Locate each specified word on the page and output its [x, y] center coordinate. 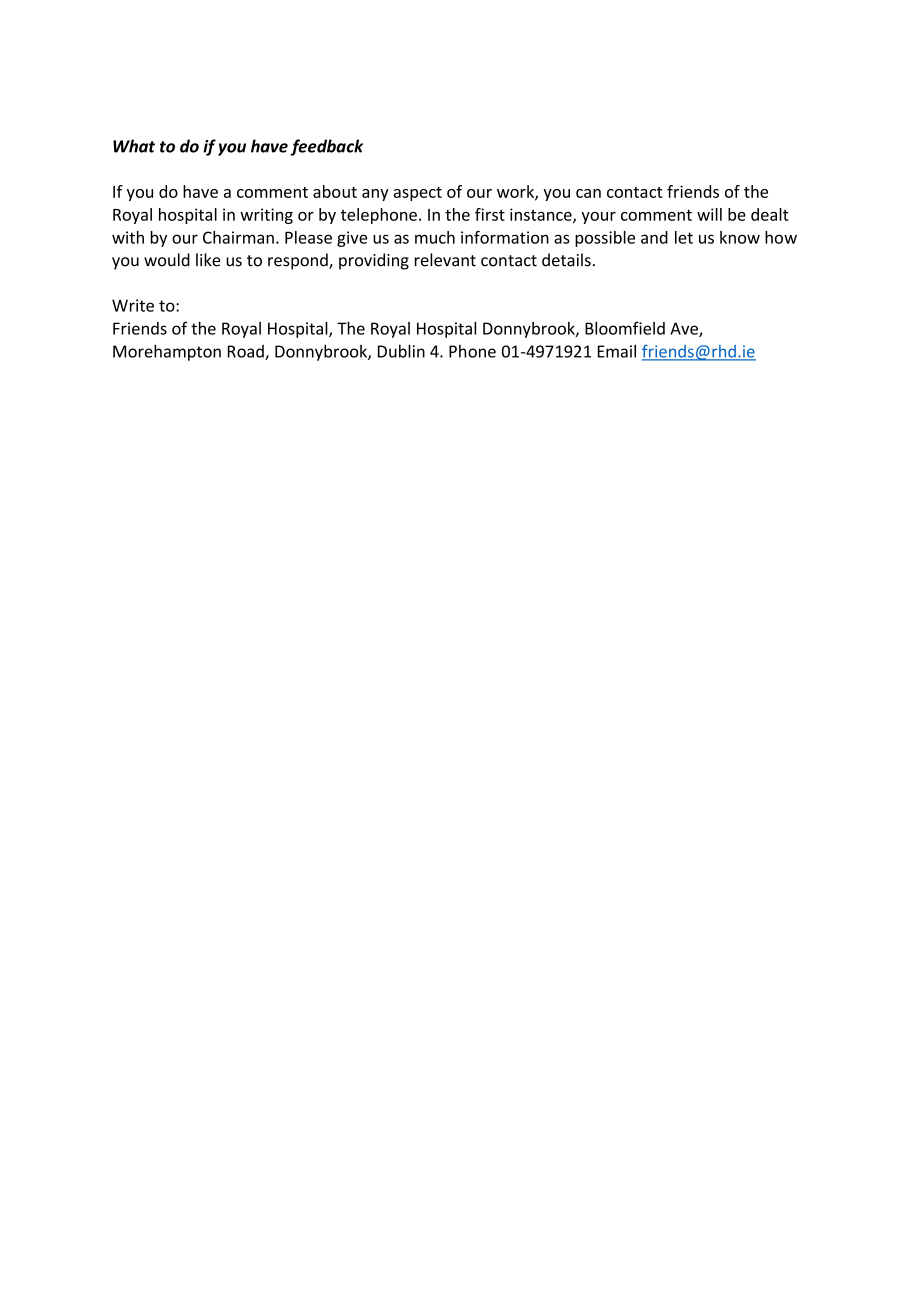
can [588, 193]
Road [247, 352]
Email [617, 351]
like [208, 260]
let [684, 237]
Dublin [401, 351]
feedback [327, 147]
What [134, 146]
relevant [445, 260]
